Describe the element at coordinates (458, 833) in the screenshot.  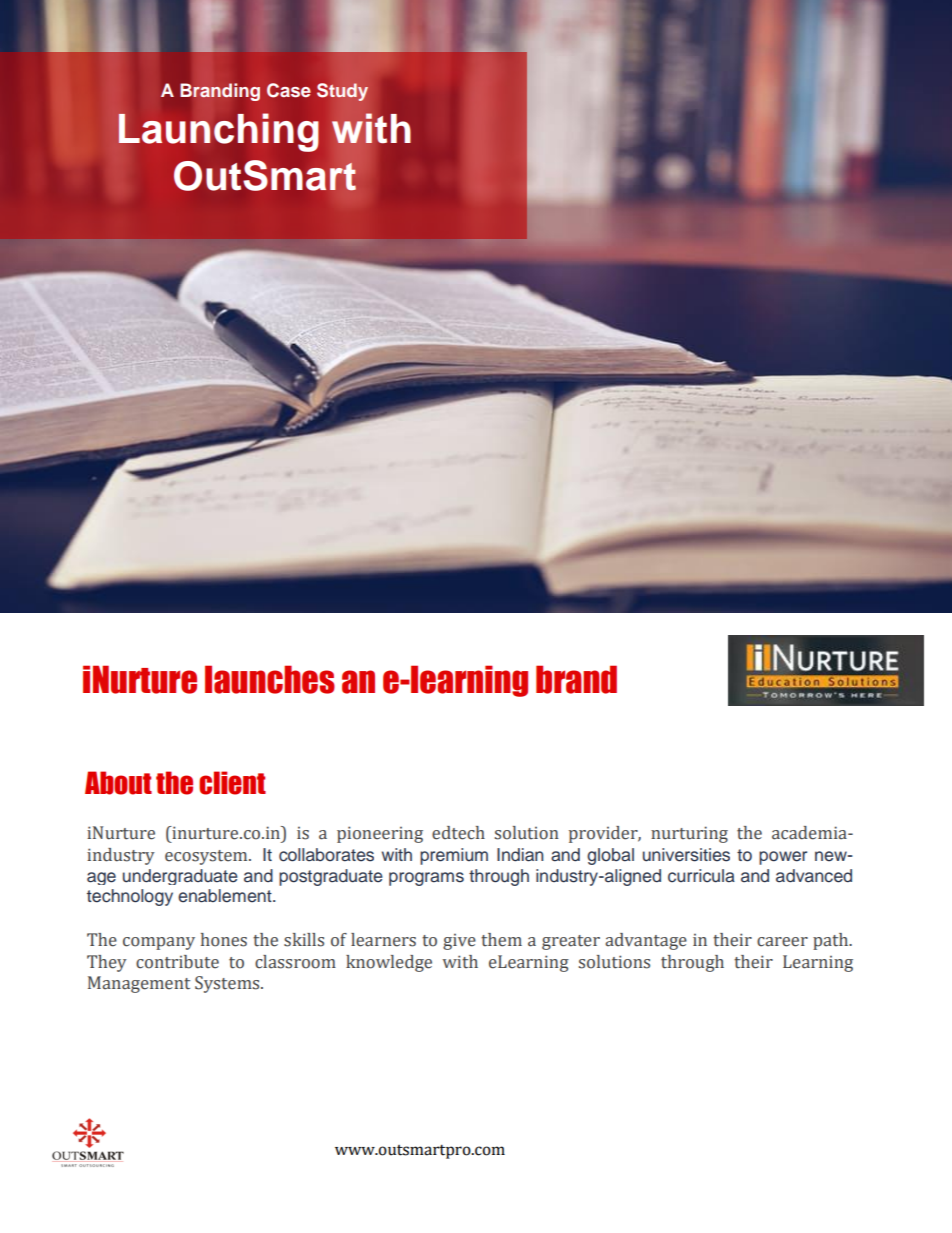
I see `edtech` at that location.
